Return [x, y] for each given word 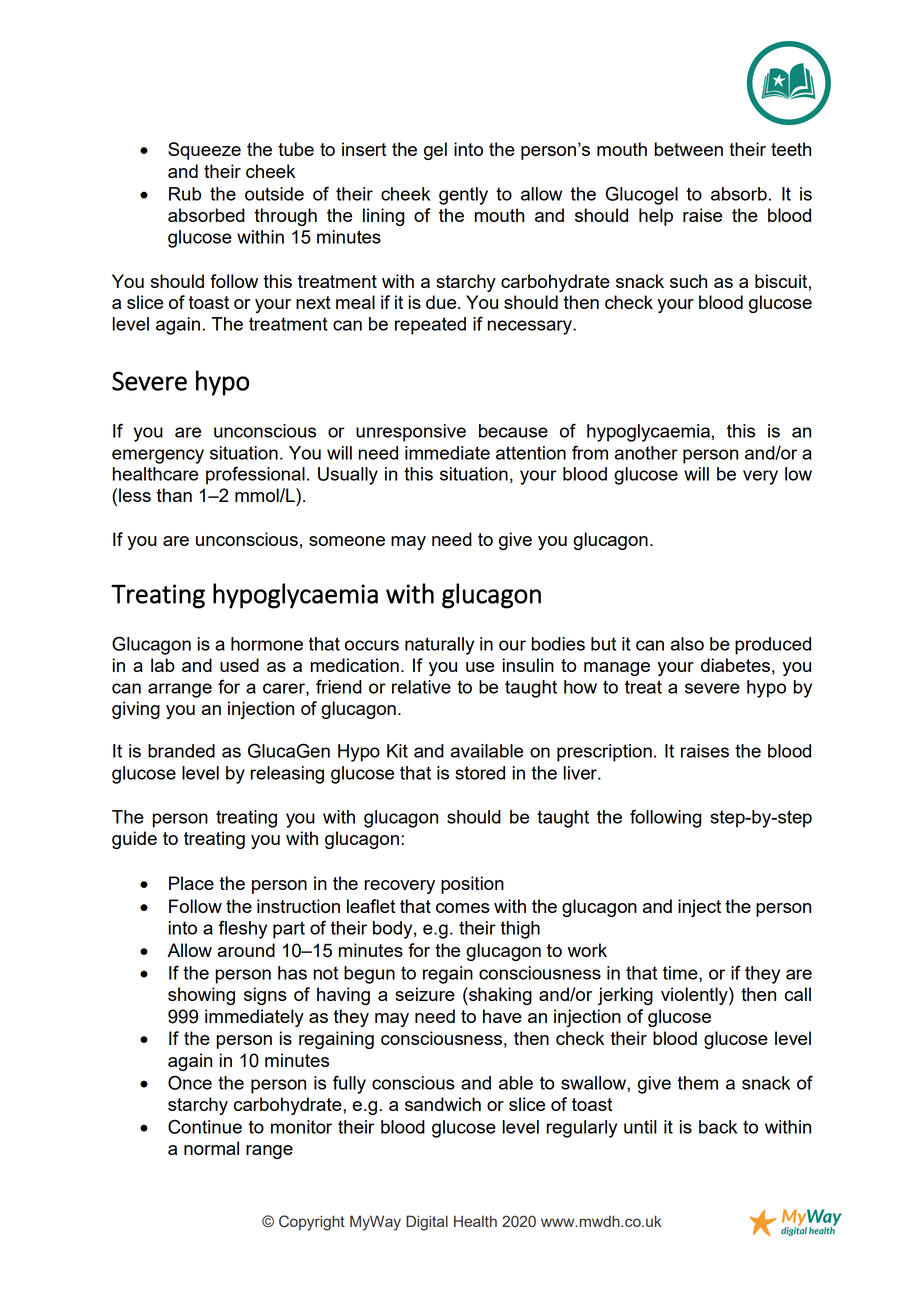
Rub [185, 194]
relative [421, 687]
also [687, 644]
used [239, 665]
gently [463, 196]
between [689, 149]
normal [211, 1148]
